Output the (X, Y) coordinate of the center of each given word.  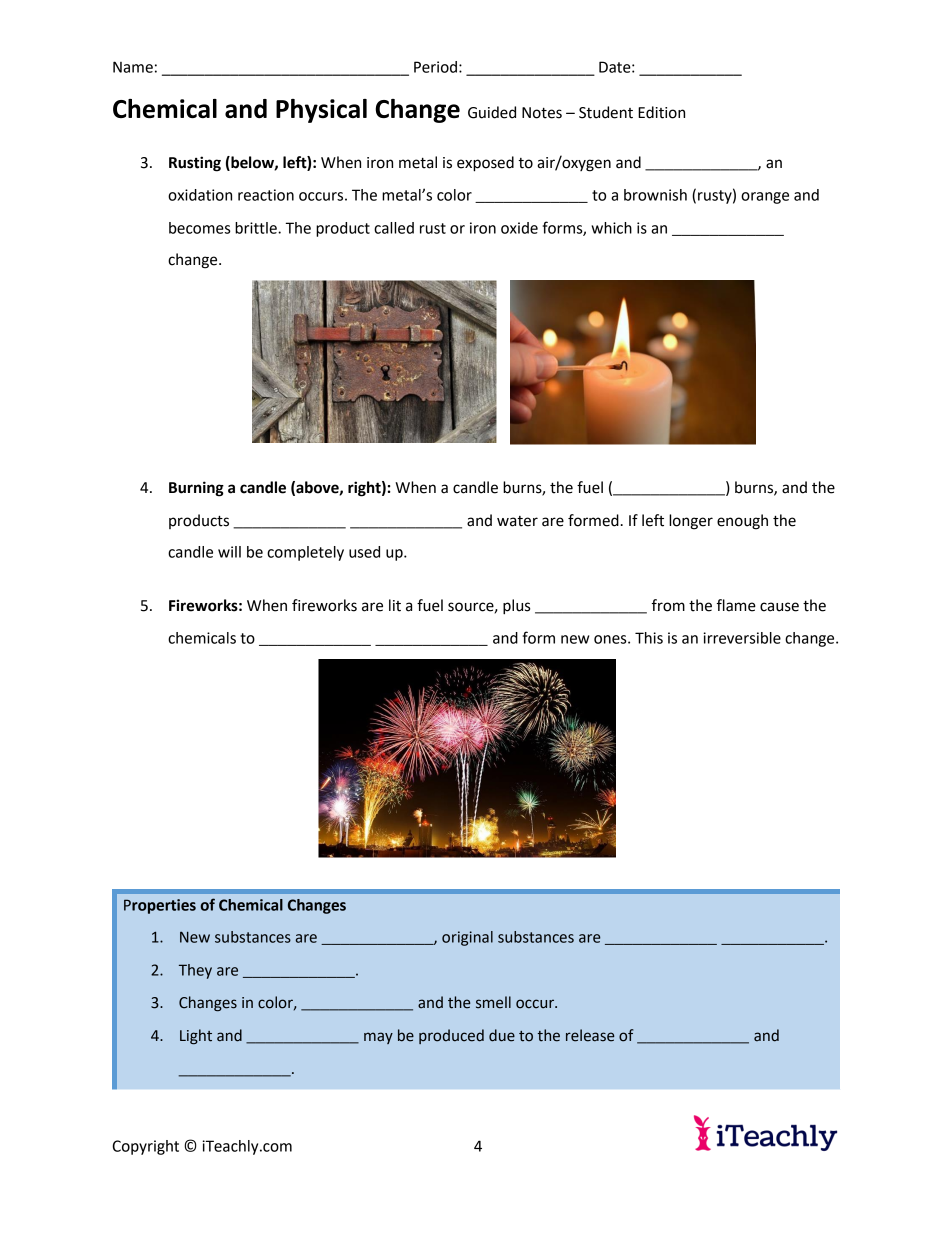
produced (451, 1036)
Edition (661, 112)
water (517, 521)
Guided (492, 112)
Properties (160, 906)
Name (133, 67)
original (467, 938)
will (229, 552)
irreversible (742, 638)
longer (691, 522)
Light (196, 1036)
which (611, 228)
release (590, 1035)
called (394, 228)
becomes (199, 228)
